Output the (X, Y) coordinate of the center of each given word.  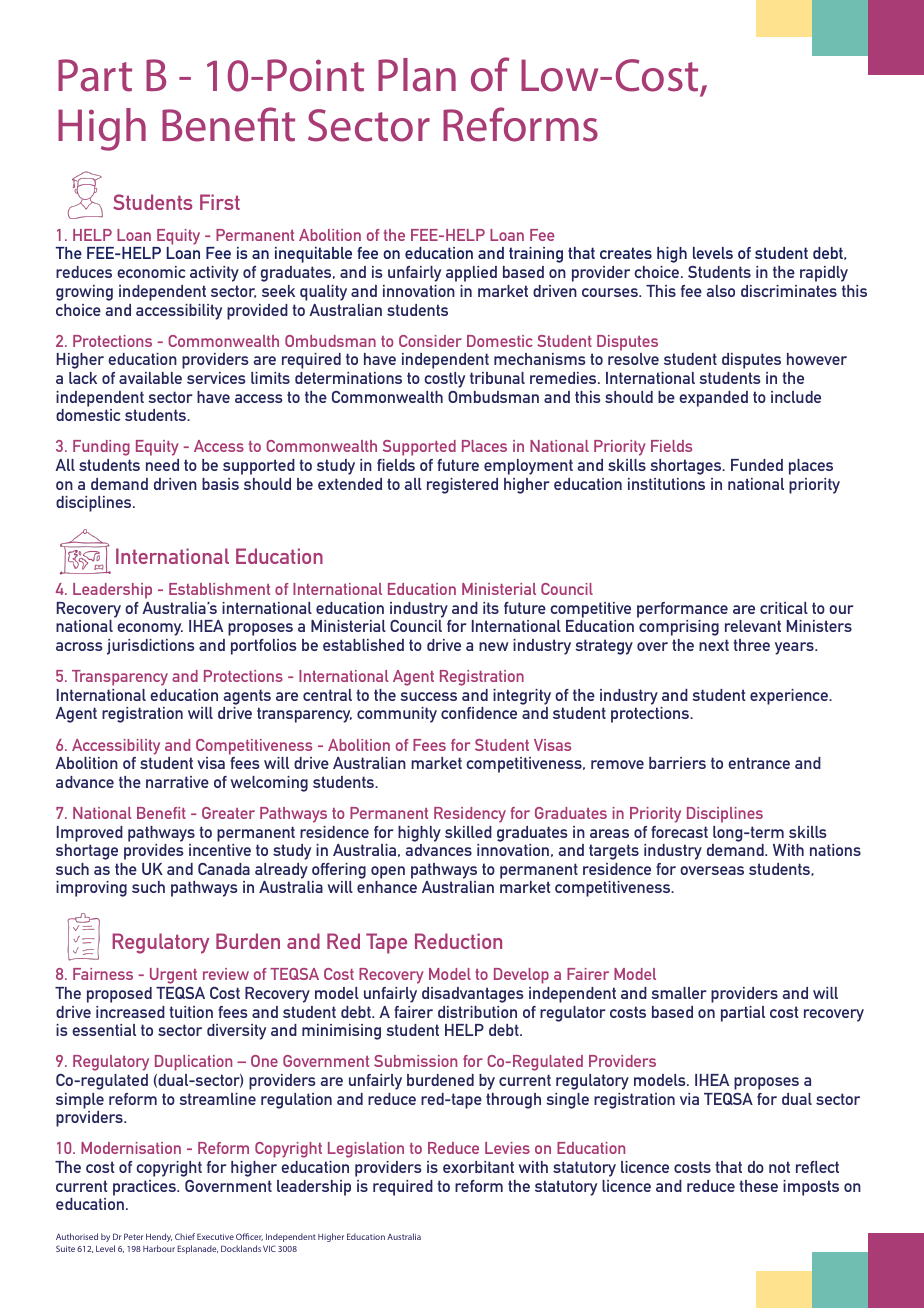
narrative (177, 782)
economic (151, 272)
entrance (759, 763)
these (758, 1186)
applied (471, 274)
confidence (479, 713)
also (720, 291)
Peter (133, 1236)
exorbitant (478, 1167)
